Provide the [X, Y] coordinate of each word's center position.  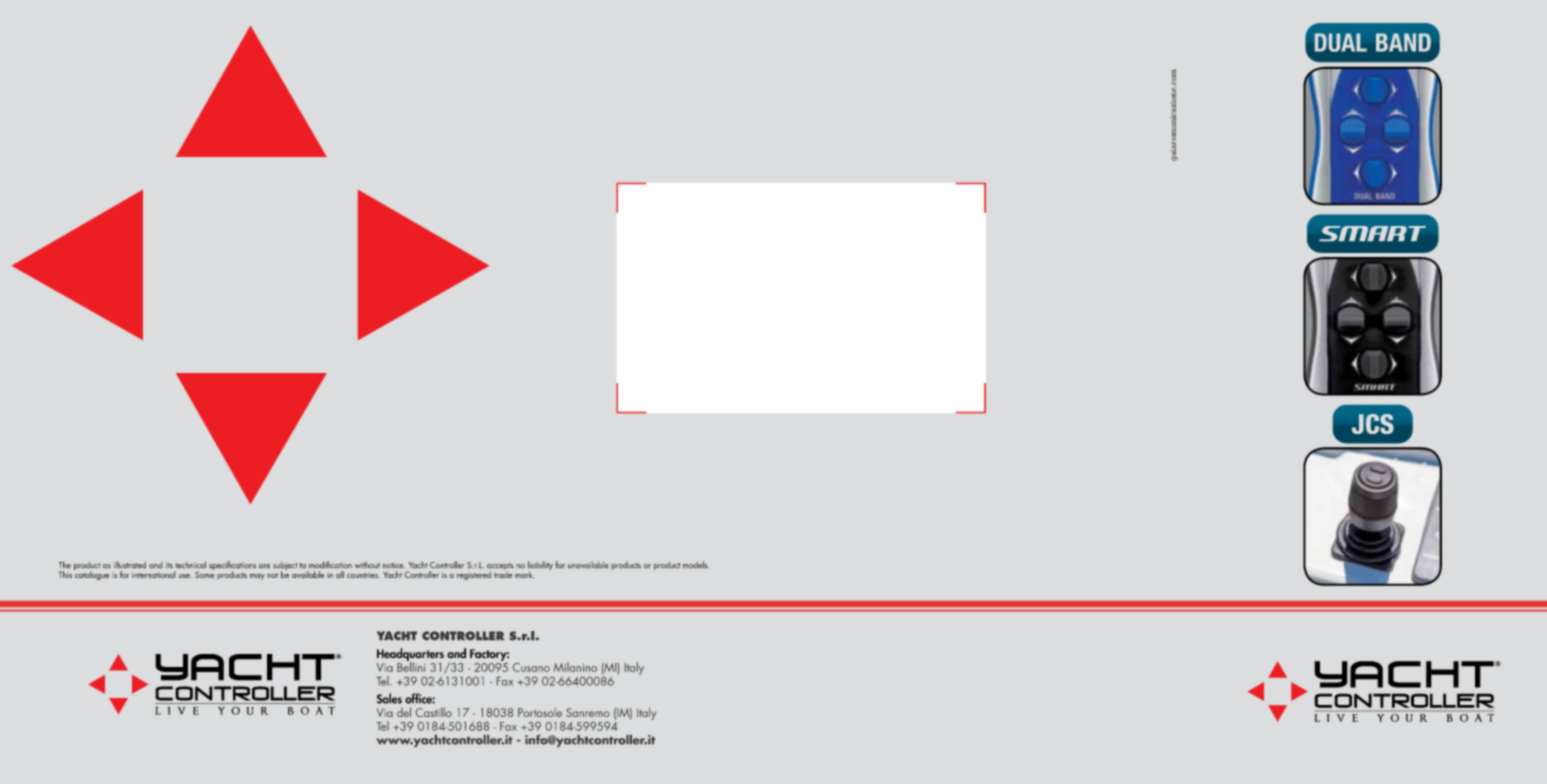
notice [394, 565]
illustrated [130, 564]
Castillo [434, 712]
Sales [389, 698]
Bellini [411, 666]
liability [540, 567]
